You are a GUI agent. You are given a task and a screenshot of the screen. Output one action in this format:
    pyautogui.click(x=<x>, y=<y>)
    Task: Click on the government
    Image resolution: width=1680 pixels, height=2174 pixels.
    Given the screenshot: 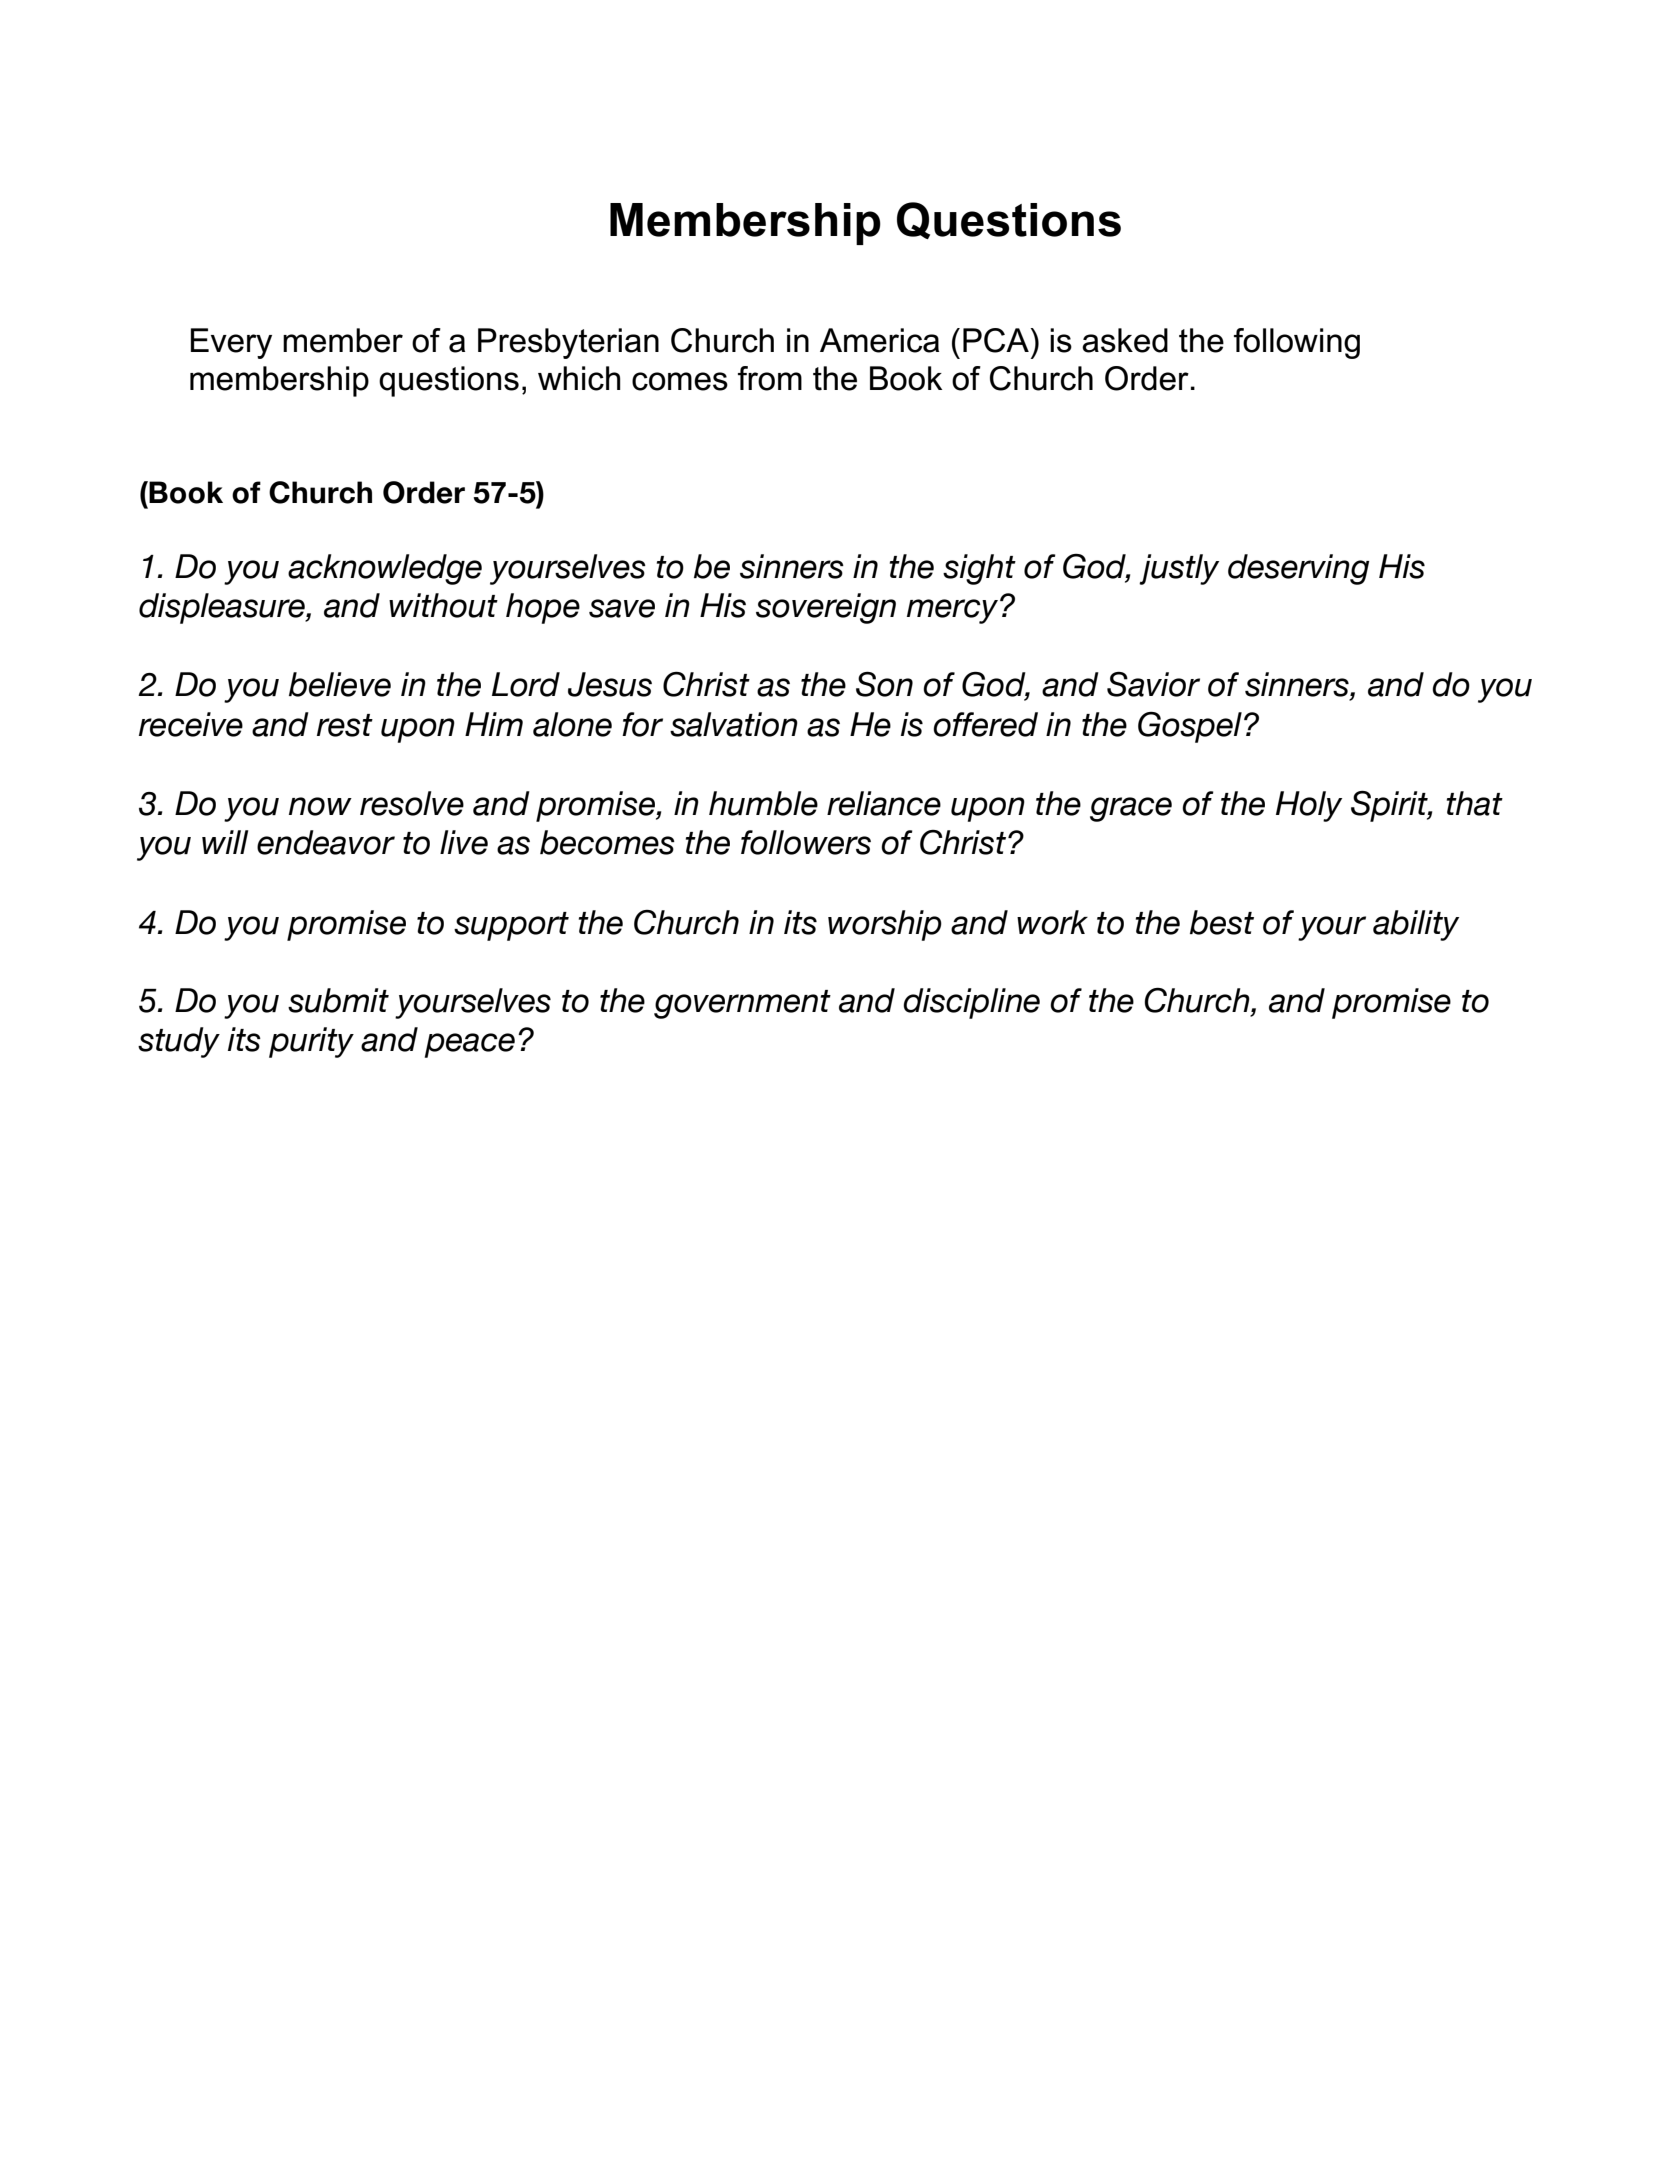 What is the action you would take?
    pyautogui.click(x=742, y=1004)
